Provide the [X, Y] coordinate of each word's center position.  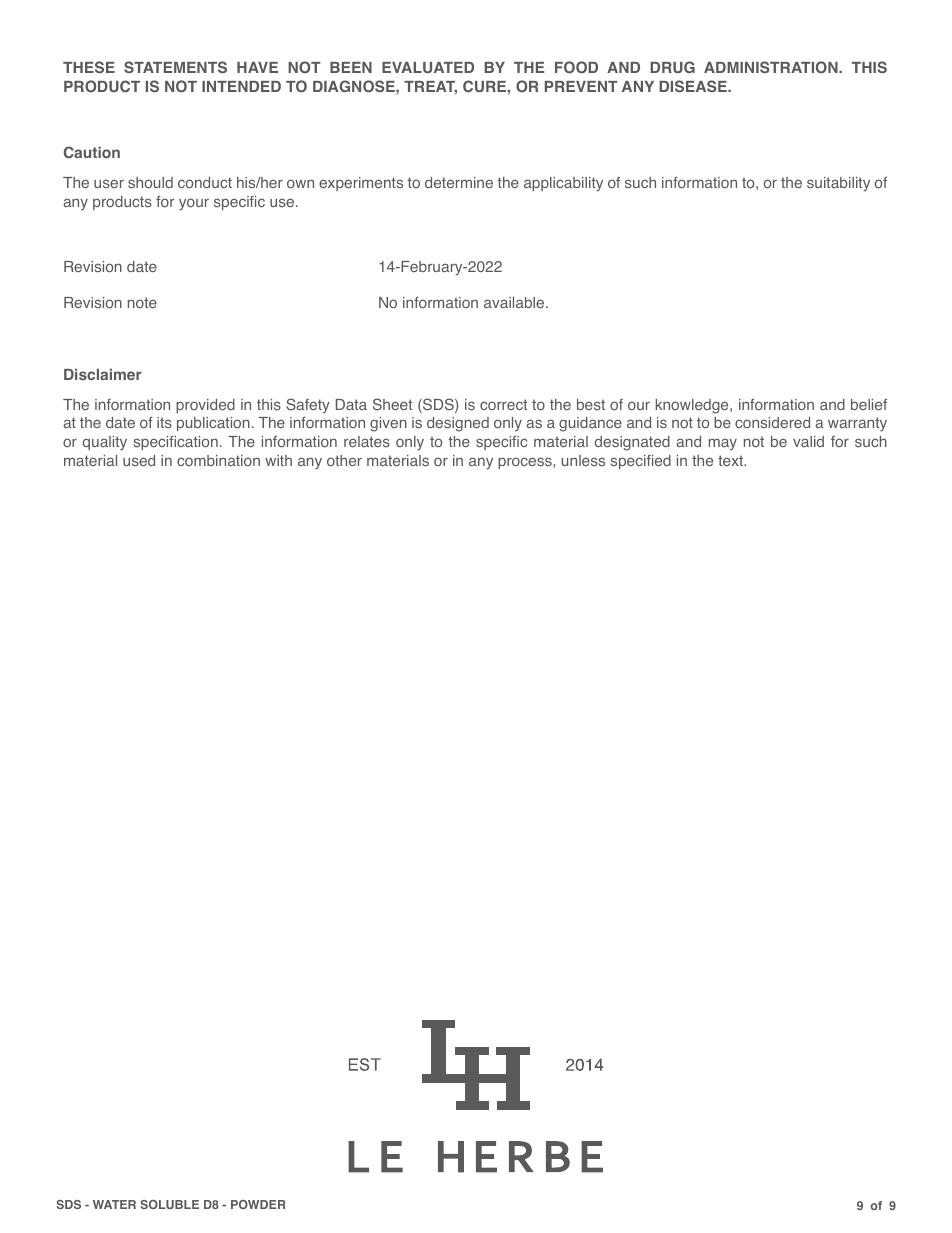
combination [218, 460]
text [731, 460]
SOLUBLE [169, 1204]
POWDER [258, 1204]
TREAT [430, 88]
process [526, 463]
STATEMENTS [175, 67]
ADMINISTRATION [772, 67]
